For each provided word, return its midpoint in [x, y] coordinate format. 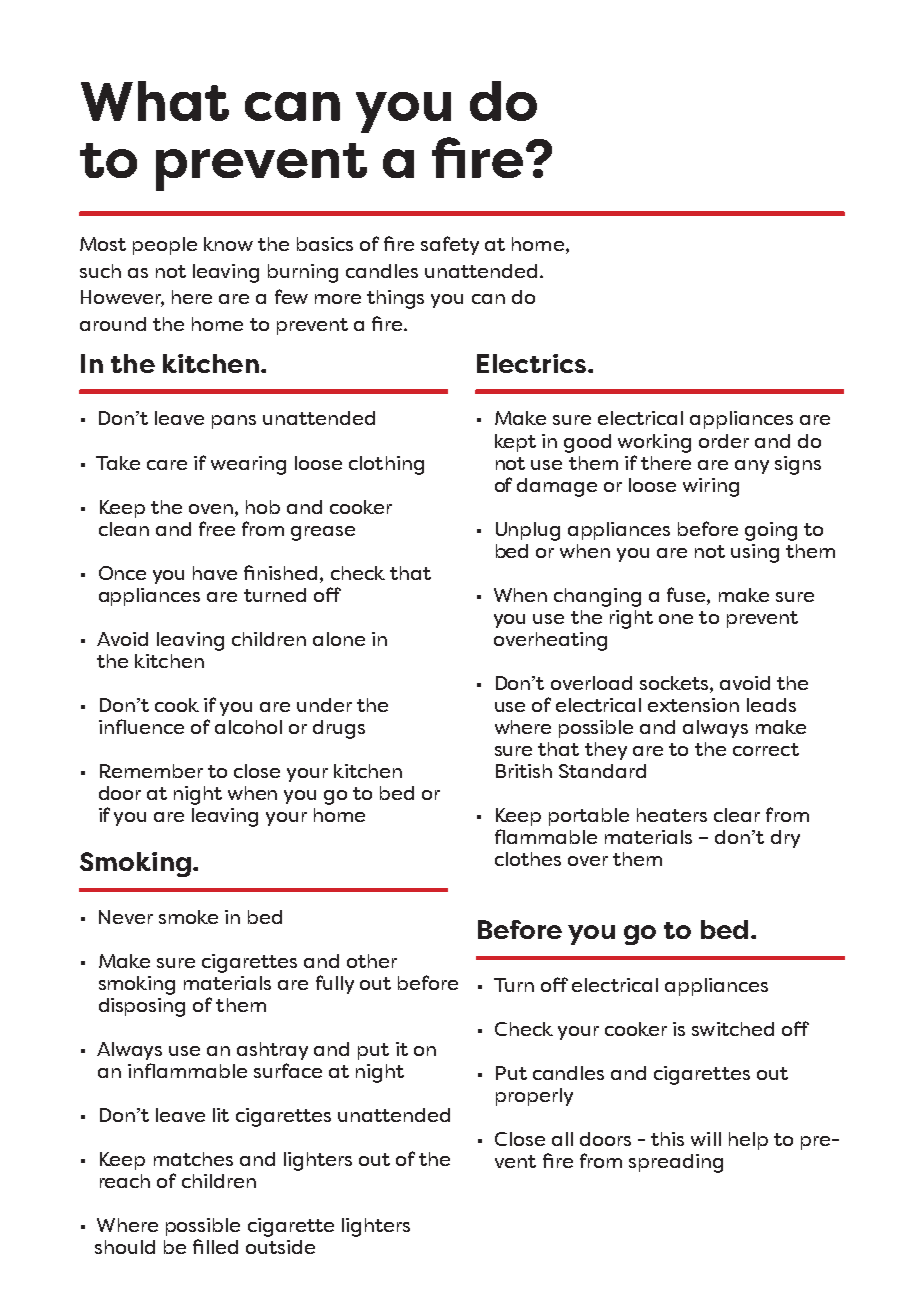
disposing [142, 1007]
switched [733, 1029]
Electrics [531, 363]
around [113, 324]
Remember [151, 771]
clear [737, 815]
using [755, 553]
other [372, 961]
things [395, 299]
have [215, 573]
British [524, 771]
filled [215, 1246]
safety [450, 245]
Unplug [528, 531]
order [724, 441]
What [155, 101]
